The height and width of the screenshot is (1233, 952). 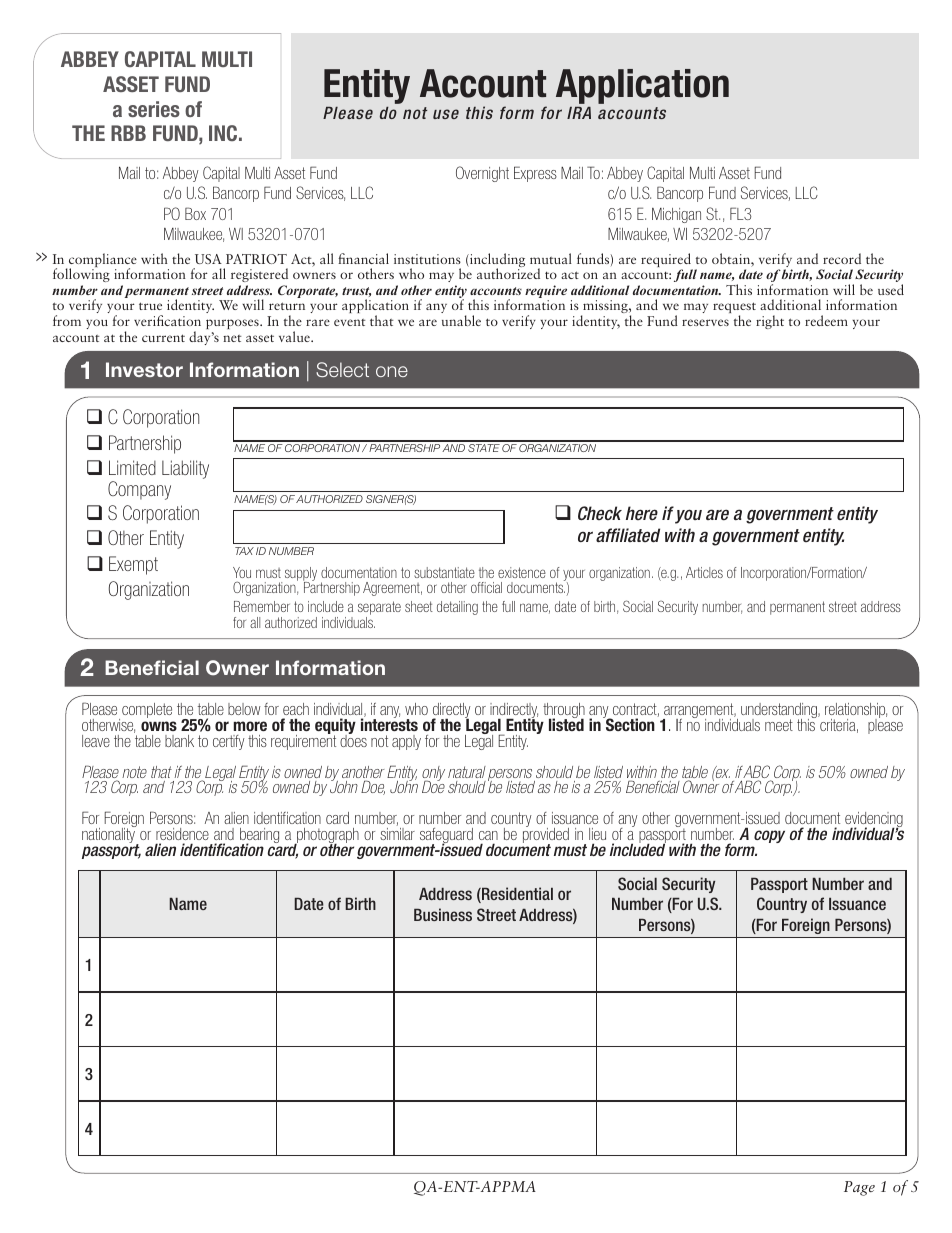 I want to click on Michigan, so click(x=676, y=215).
